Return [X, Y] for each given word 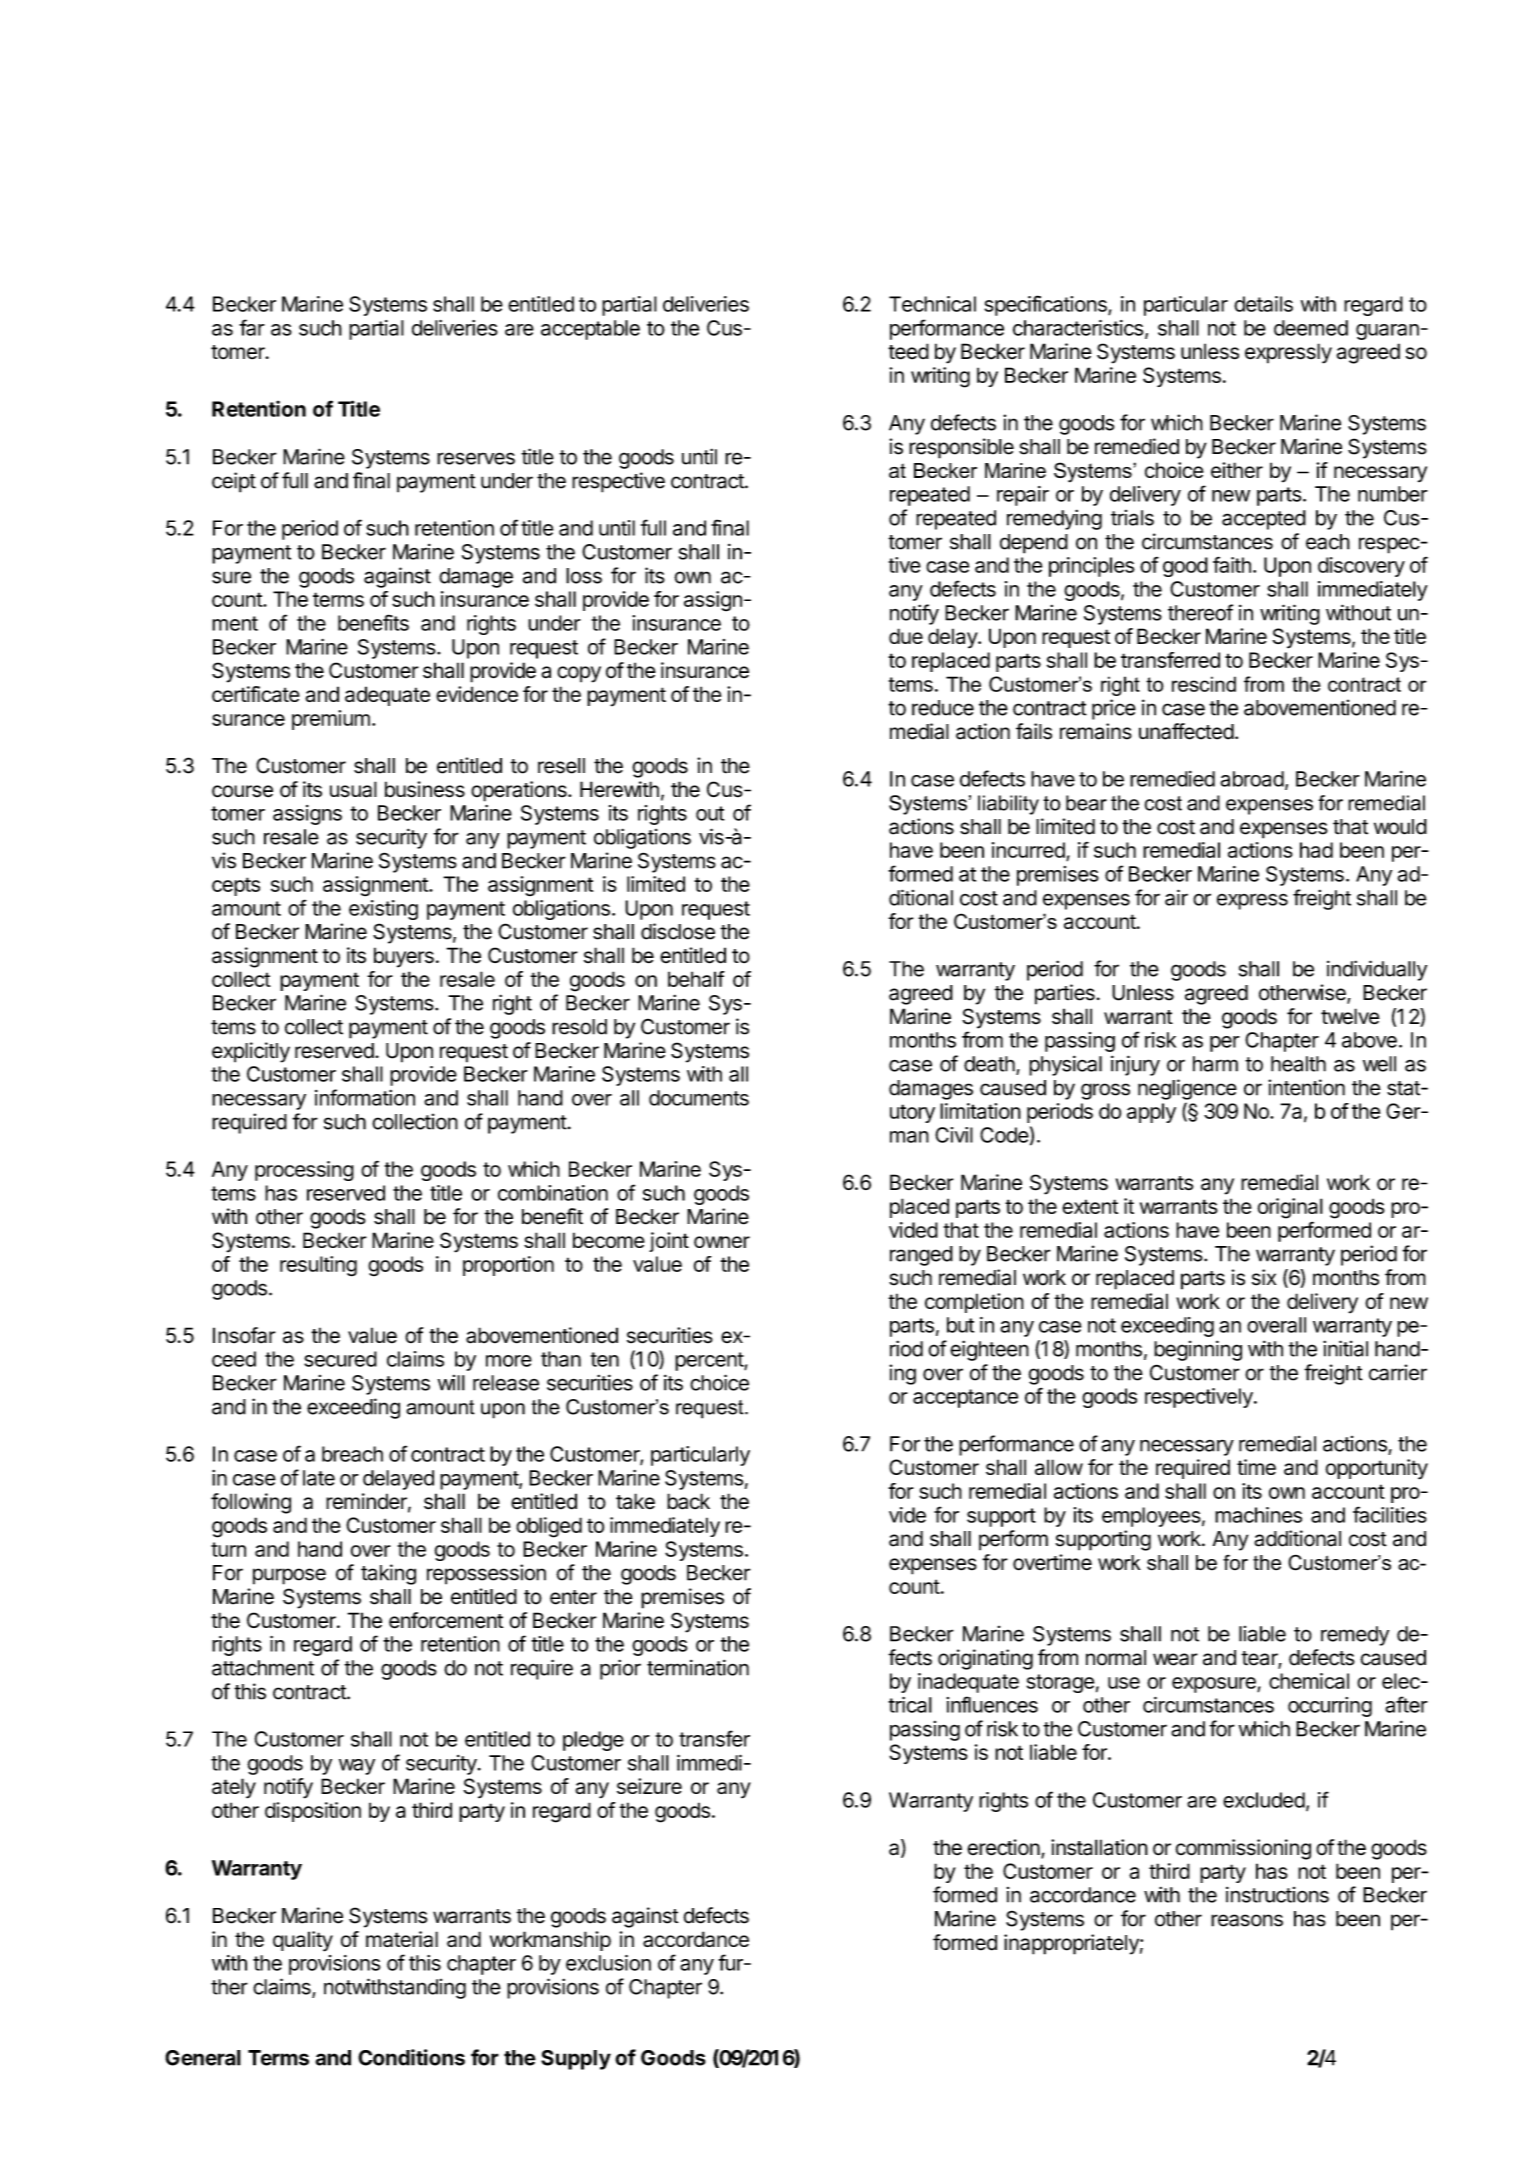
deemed [1311, 328]
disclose [678, 931]
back [688, 1501]
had [1316, 850]
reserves [476, 458]
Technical [932, 304]
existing [383, 910]
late [319, 1478]
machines [1258, 1515]
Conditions [411, 2057]
